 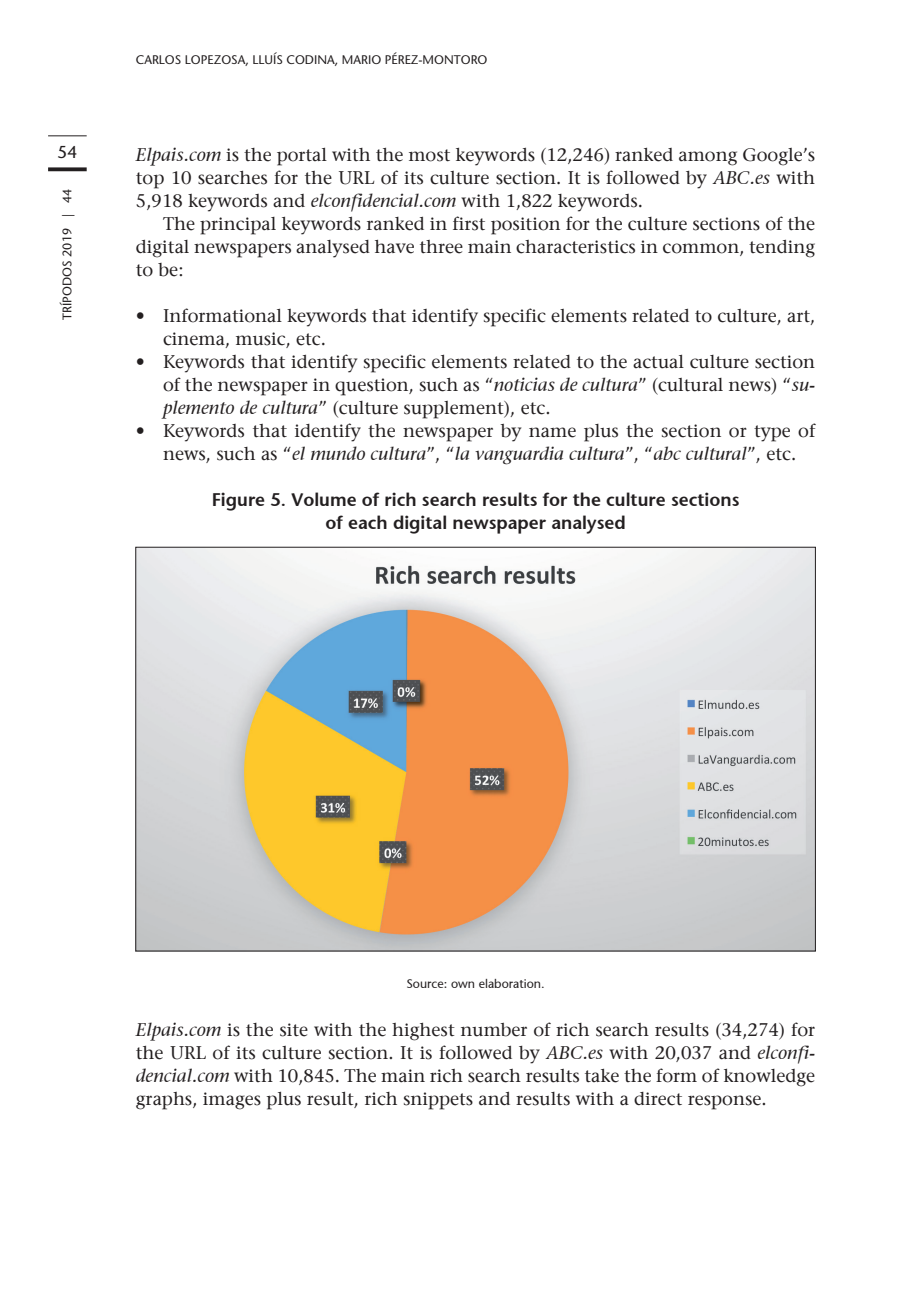 What do you see at coordinates (708, 158) in the screenshot?
I see `among` at bounding box center [708, 158].
